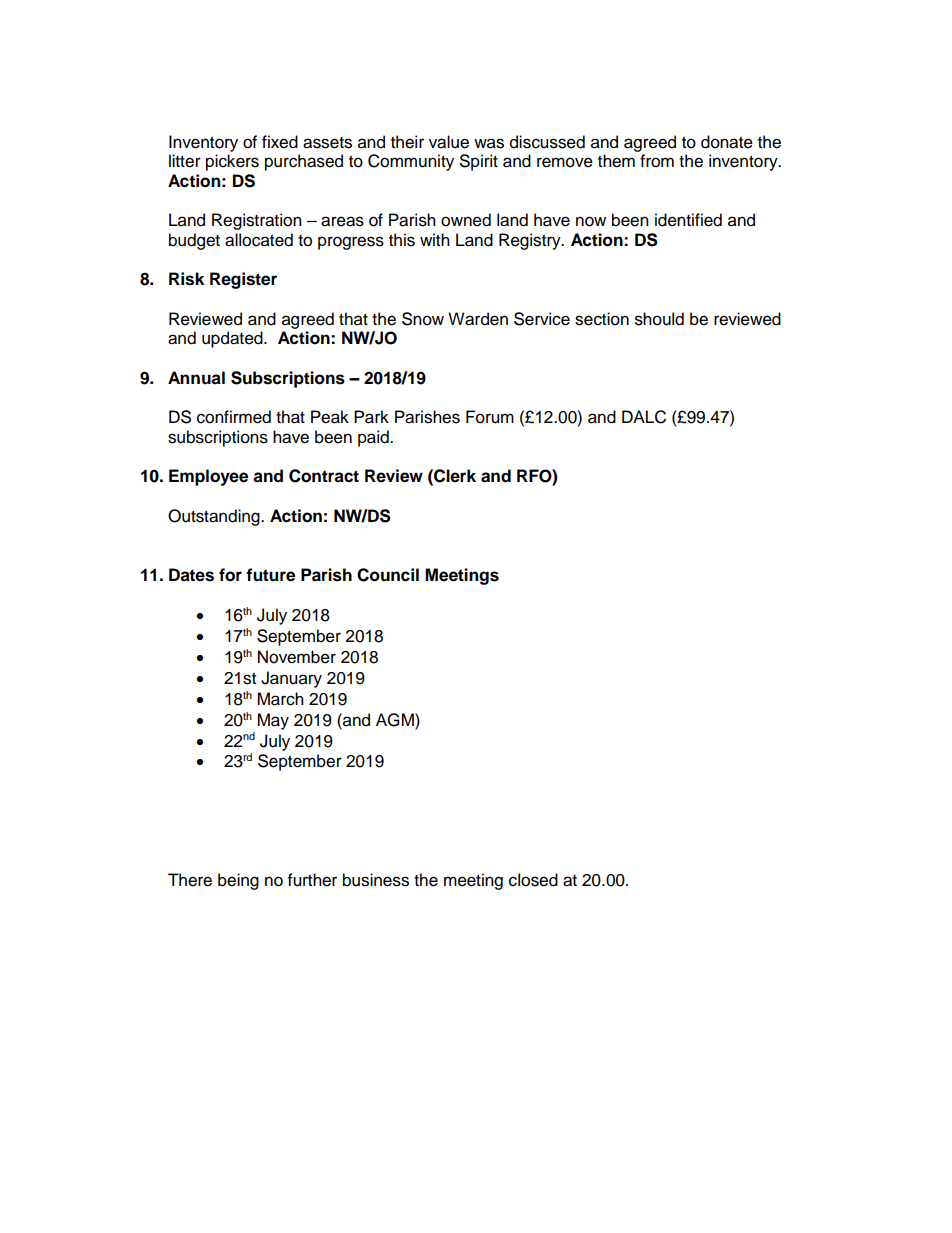  I want to click on Council, so click(388, 575).
